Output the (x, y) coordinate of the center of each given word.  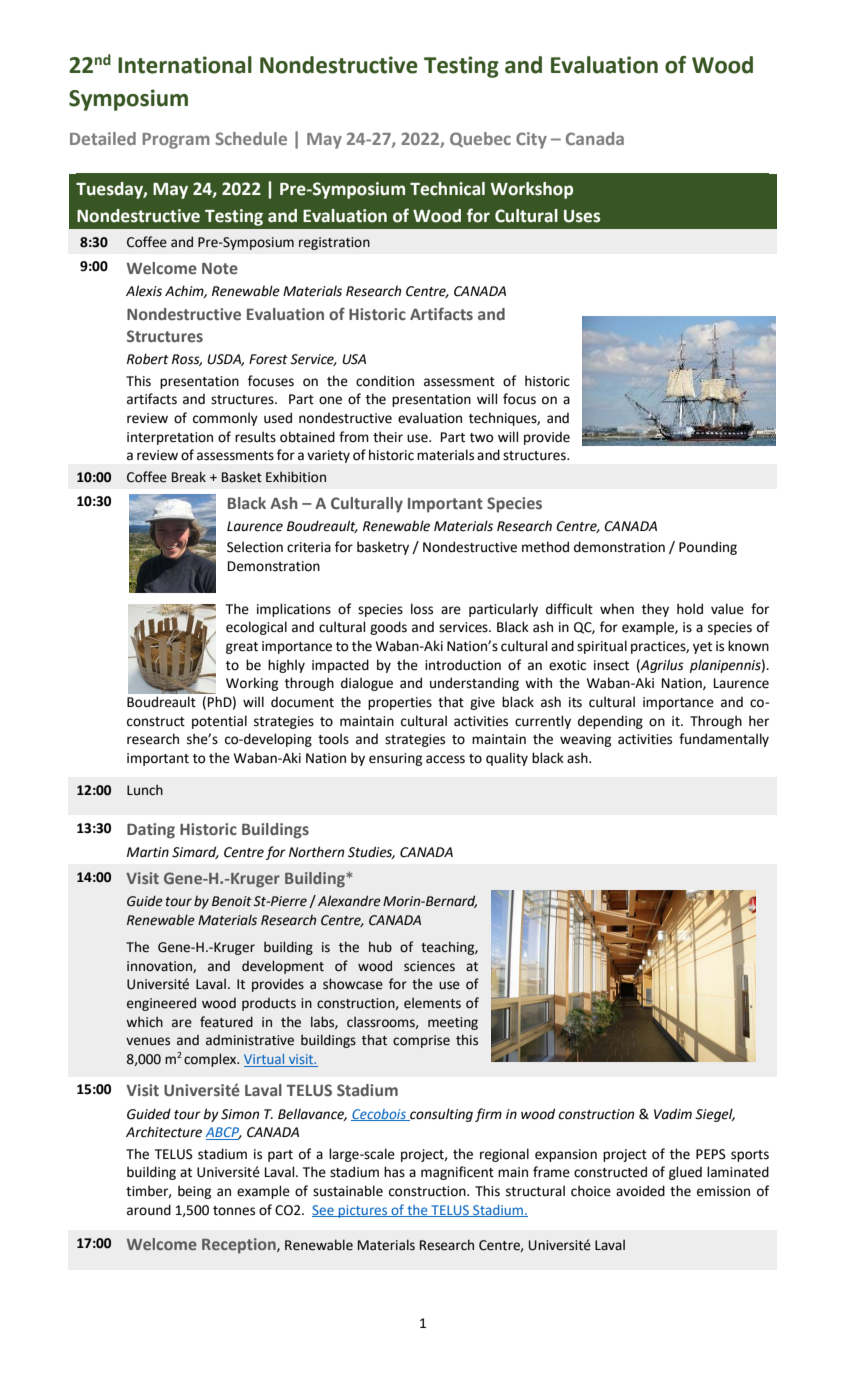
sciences (429, 966)
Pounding (708, 548)
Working (252, 684)
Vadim (673, 1114)
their (388, 437)
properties (400, 703)
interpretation (170, 438)
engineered (161, 1004)
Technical (447, 189)
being (194, 1192)
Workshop (531, 190)
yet (702, 648)
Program (176, 141)
